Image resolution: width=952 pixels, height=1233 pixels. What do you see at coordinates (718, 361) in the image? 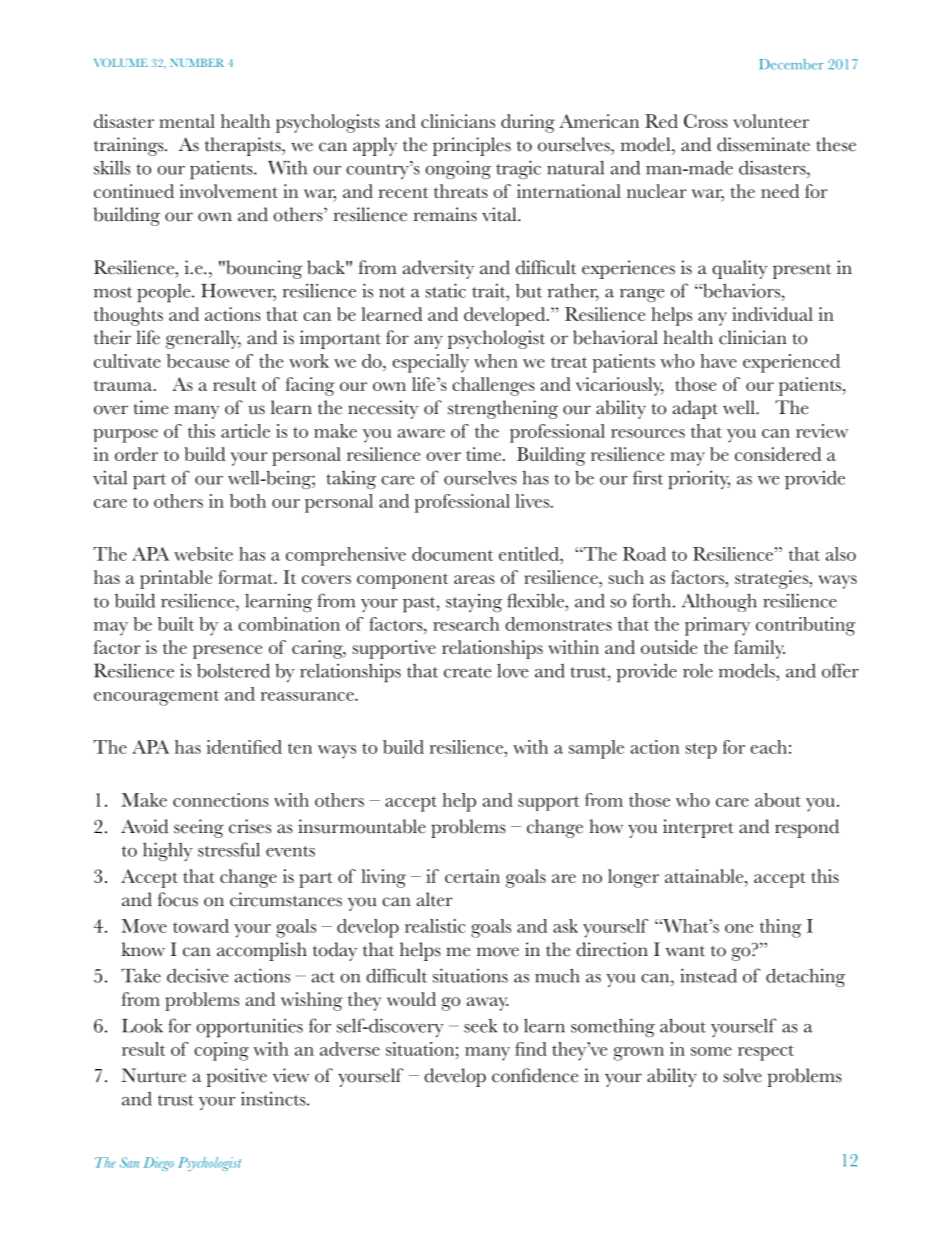
I see `have` at bounding box center [718, 361].
